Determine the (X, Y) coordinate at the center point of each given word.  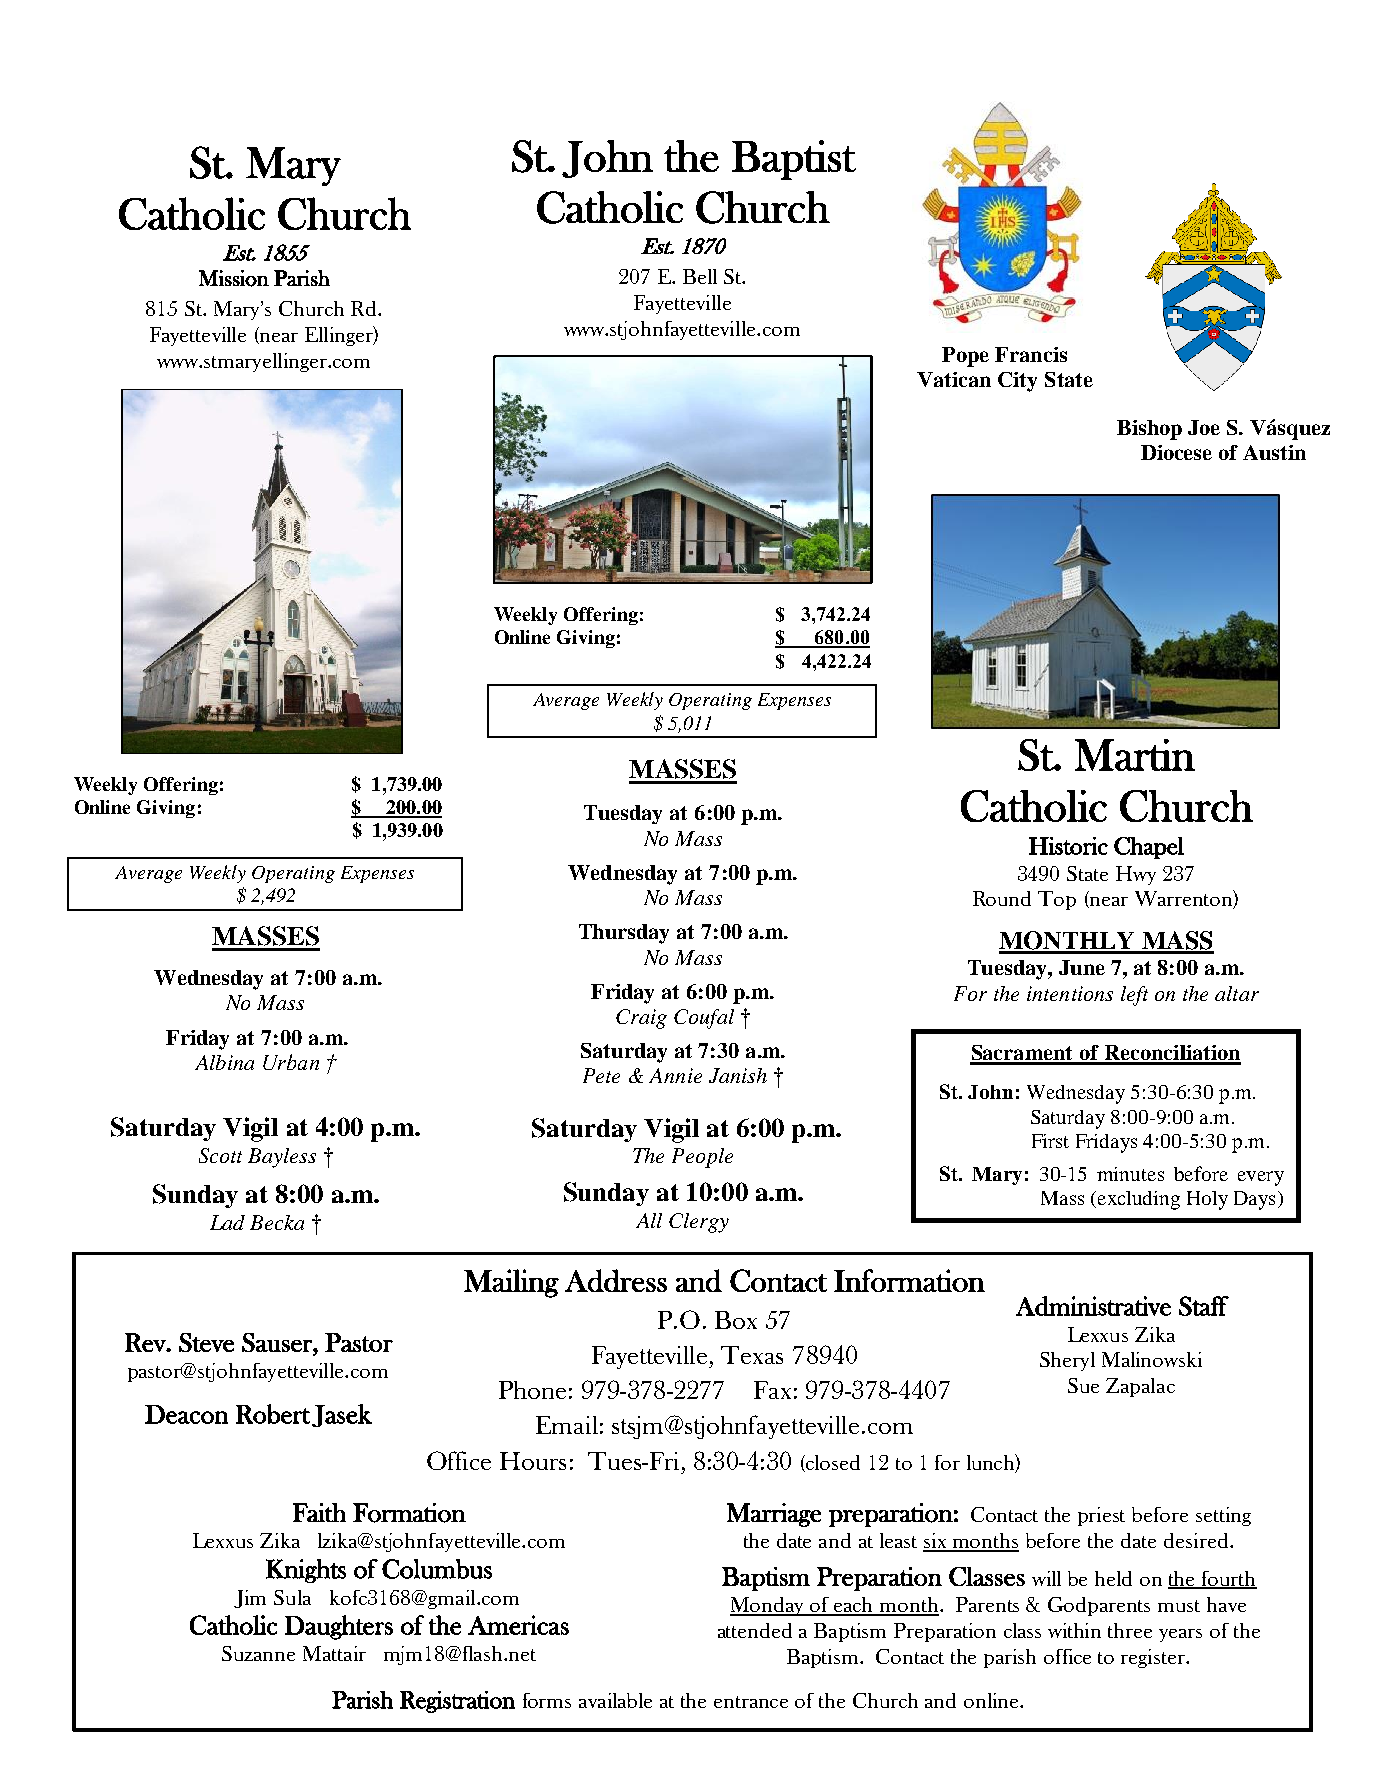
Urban (291, 1062)
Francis (1031, 354)
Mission (234, 278)
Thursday (624, 934)
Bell (700, 276)
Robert (273, 1414)
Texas (752, 1355)
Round (1002, 898)
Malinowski (1152, 1359)
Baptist (794, 160)
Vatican (954, 379)
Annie (675, 1075)
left (1134, 996)
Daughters (339, 1627)
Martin (1135, 755)
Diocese (1176, 452)
